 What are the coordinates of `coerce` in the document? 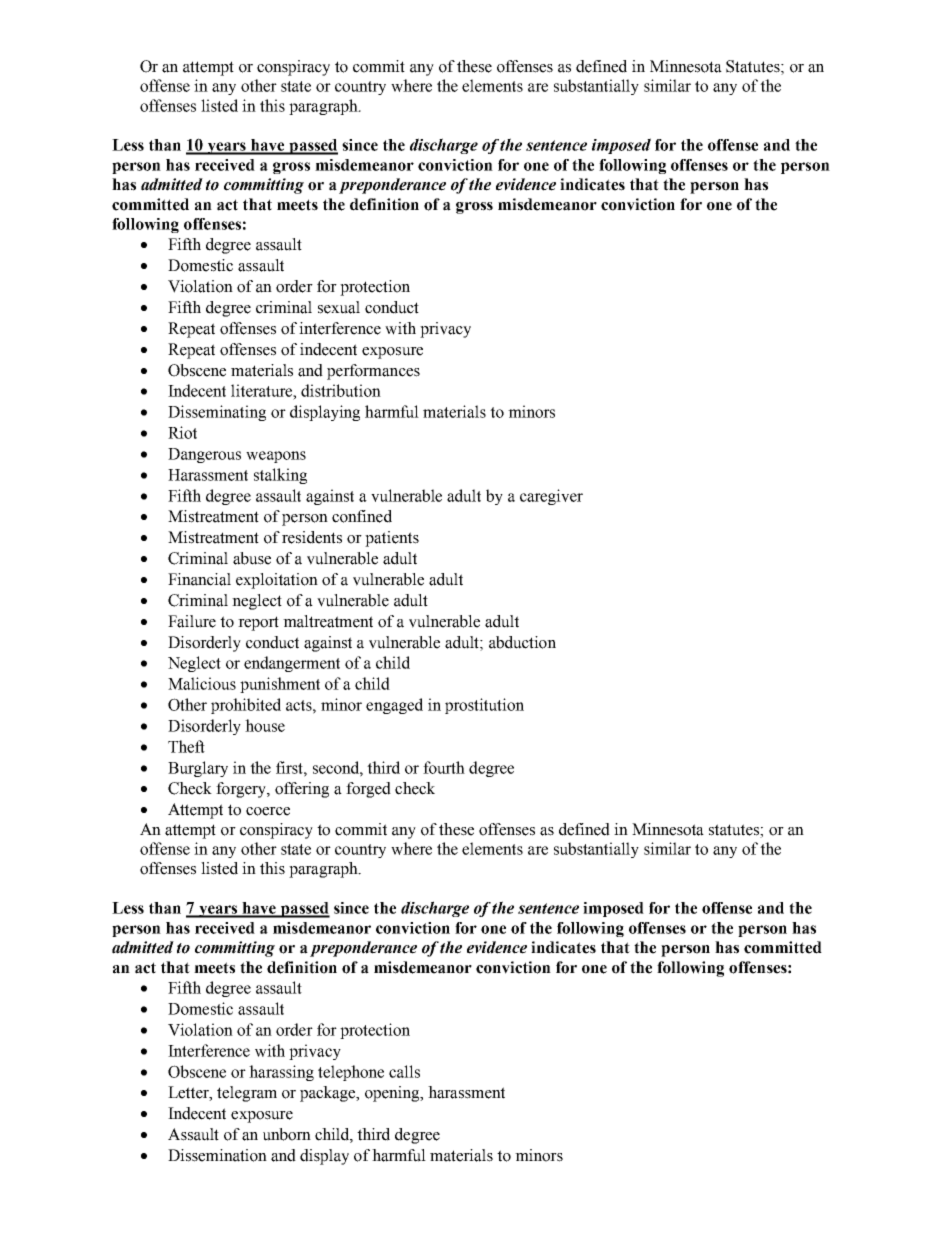 It's located at (268, 811).
